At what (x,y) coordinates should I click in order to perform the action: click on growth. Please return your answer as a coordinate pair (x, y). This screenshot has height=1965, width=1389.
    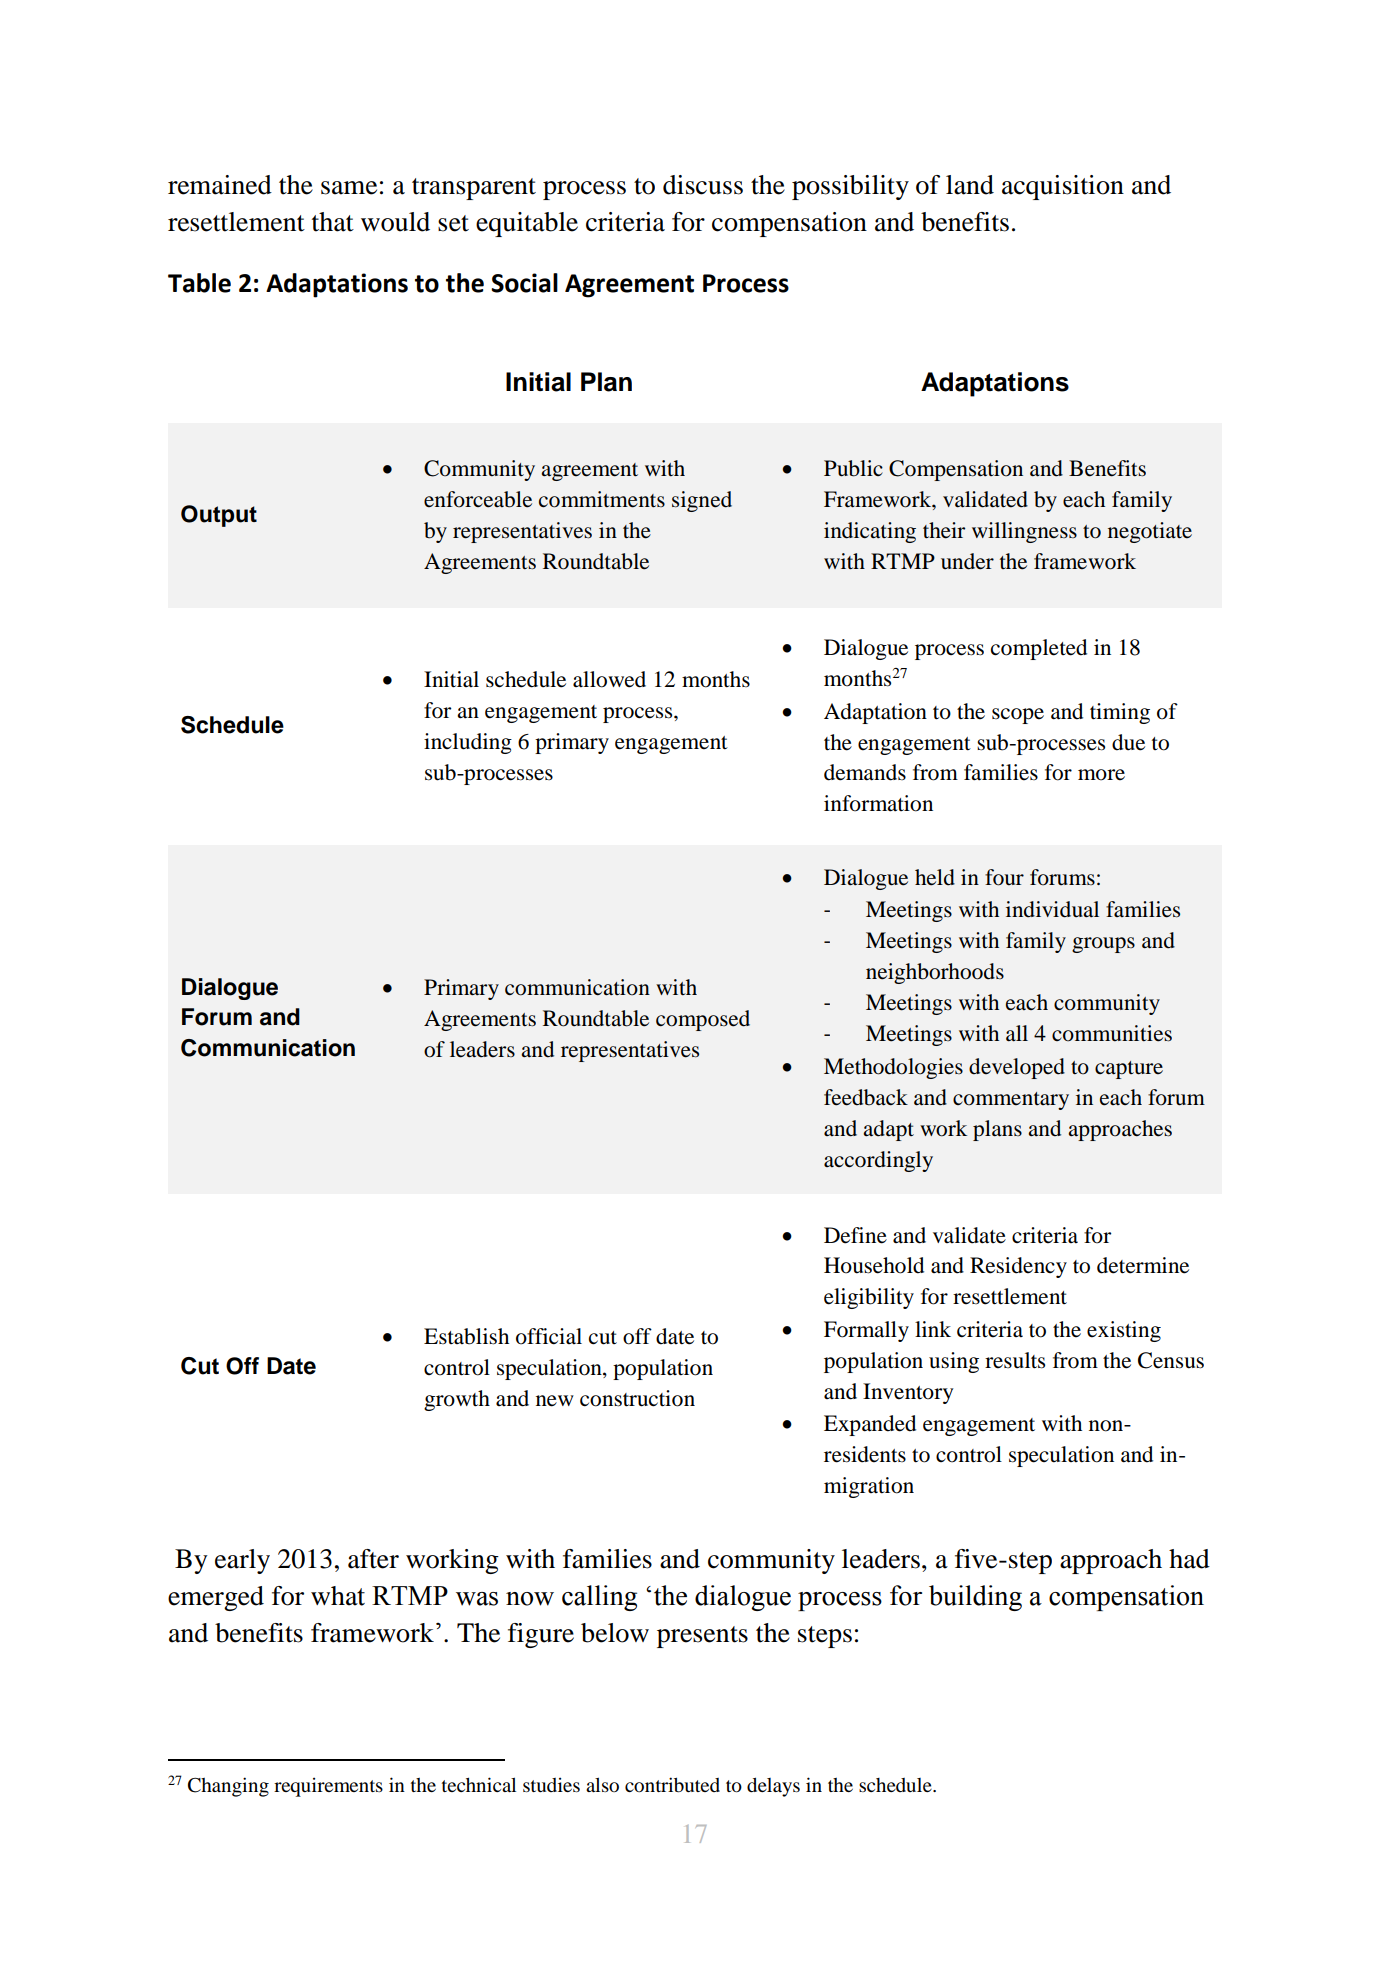
    Looking at the image, I should click on (457, 1400).
